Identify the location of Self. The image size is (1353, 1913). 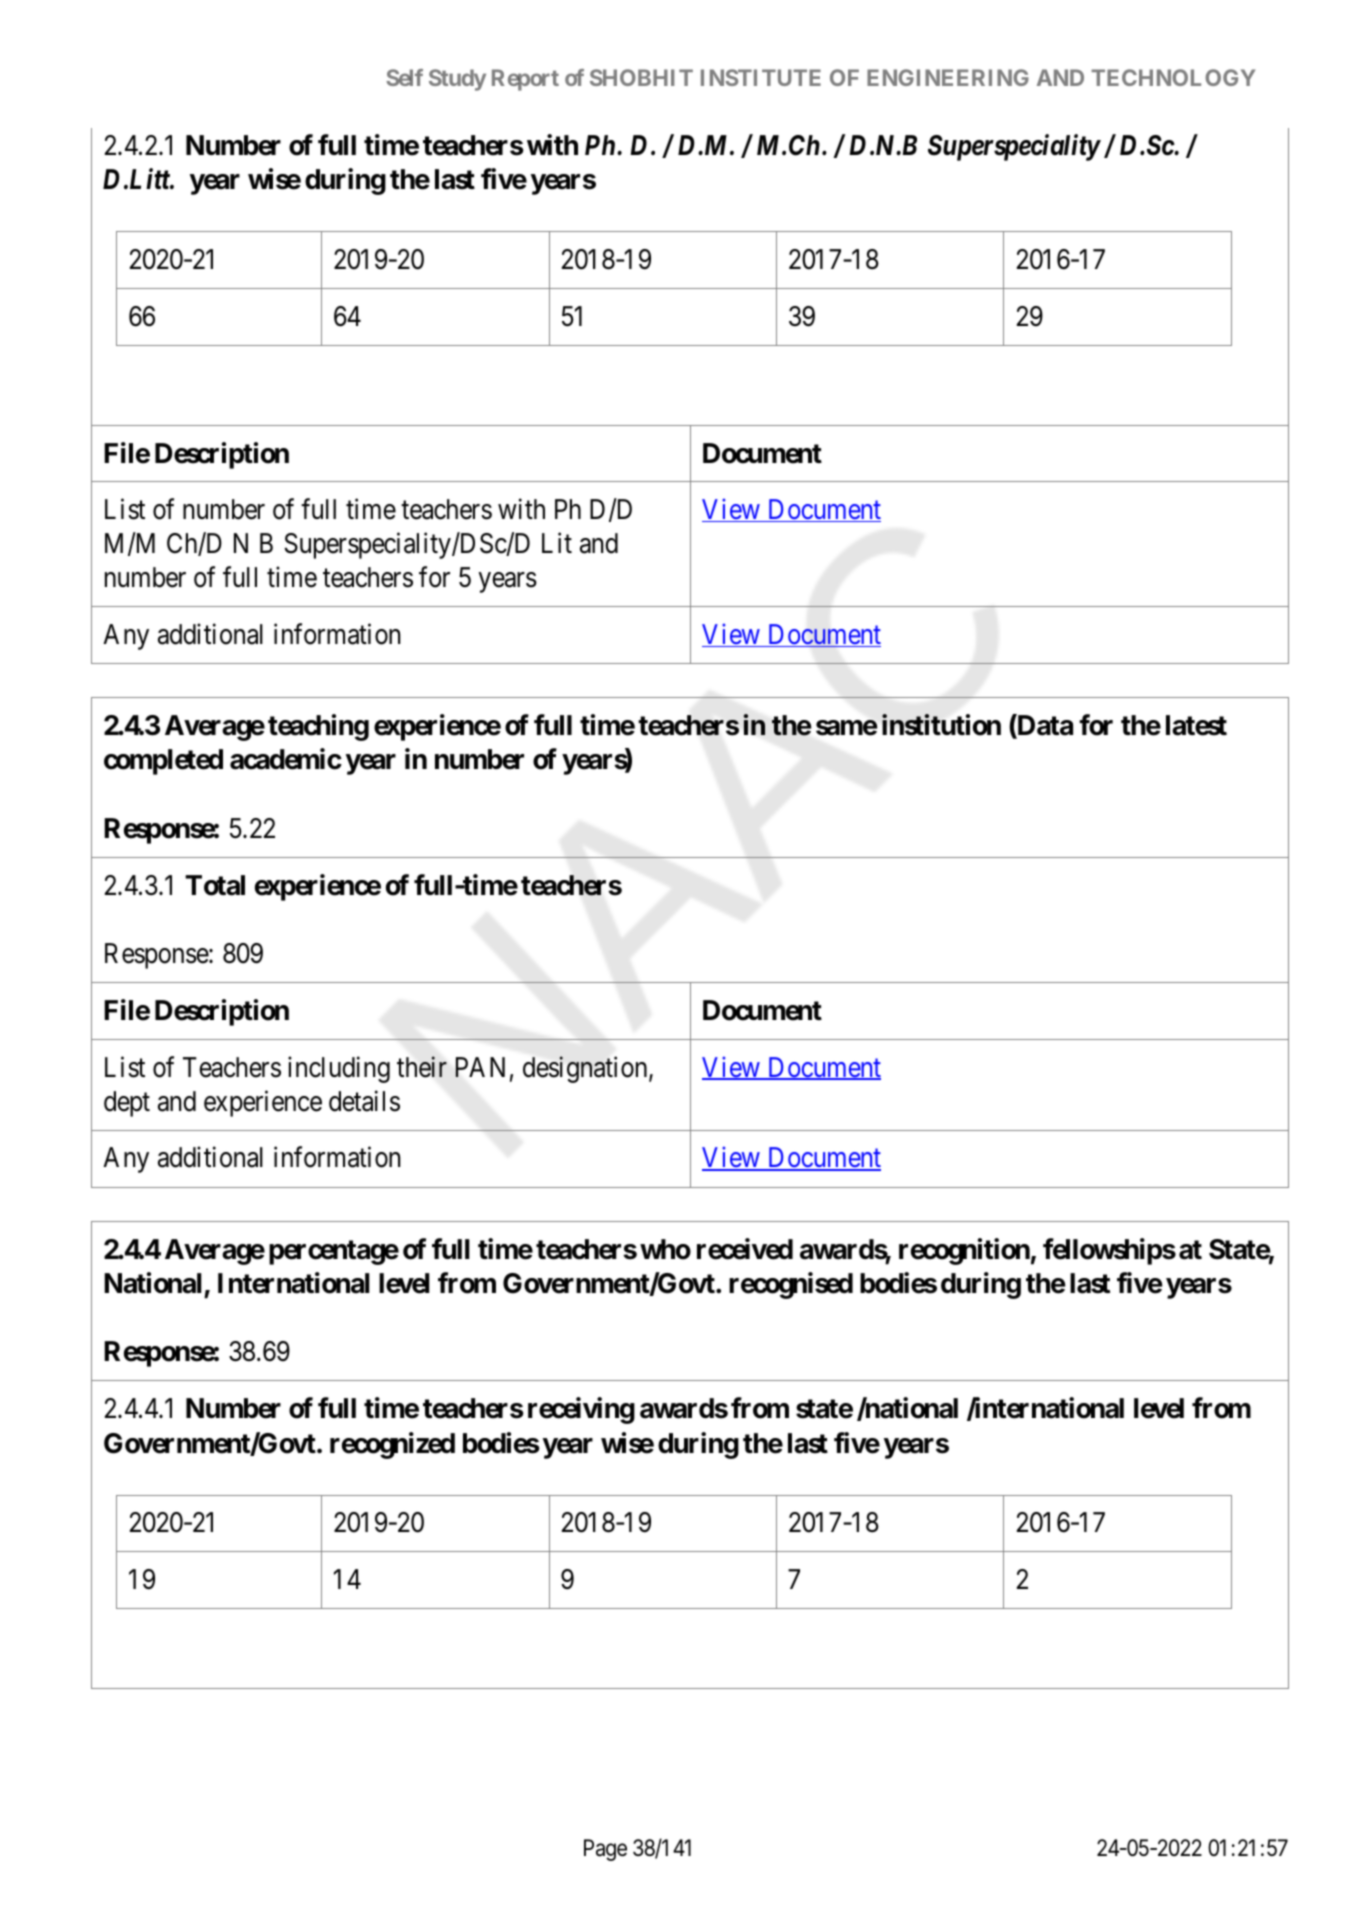
(404, 77).
